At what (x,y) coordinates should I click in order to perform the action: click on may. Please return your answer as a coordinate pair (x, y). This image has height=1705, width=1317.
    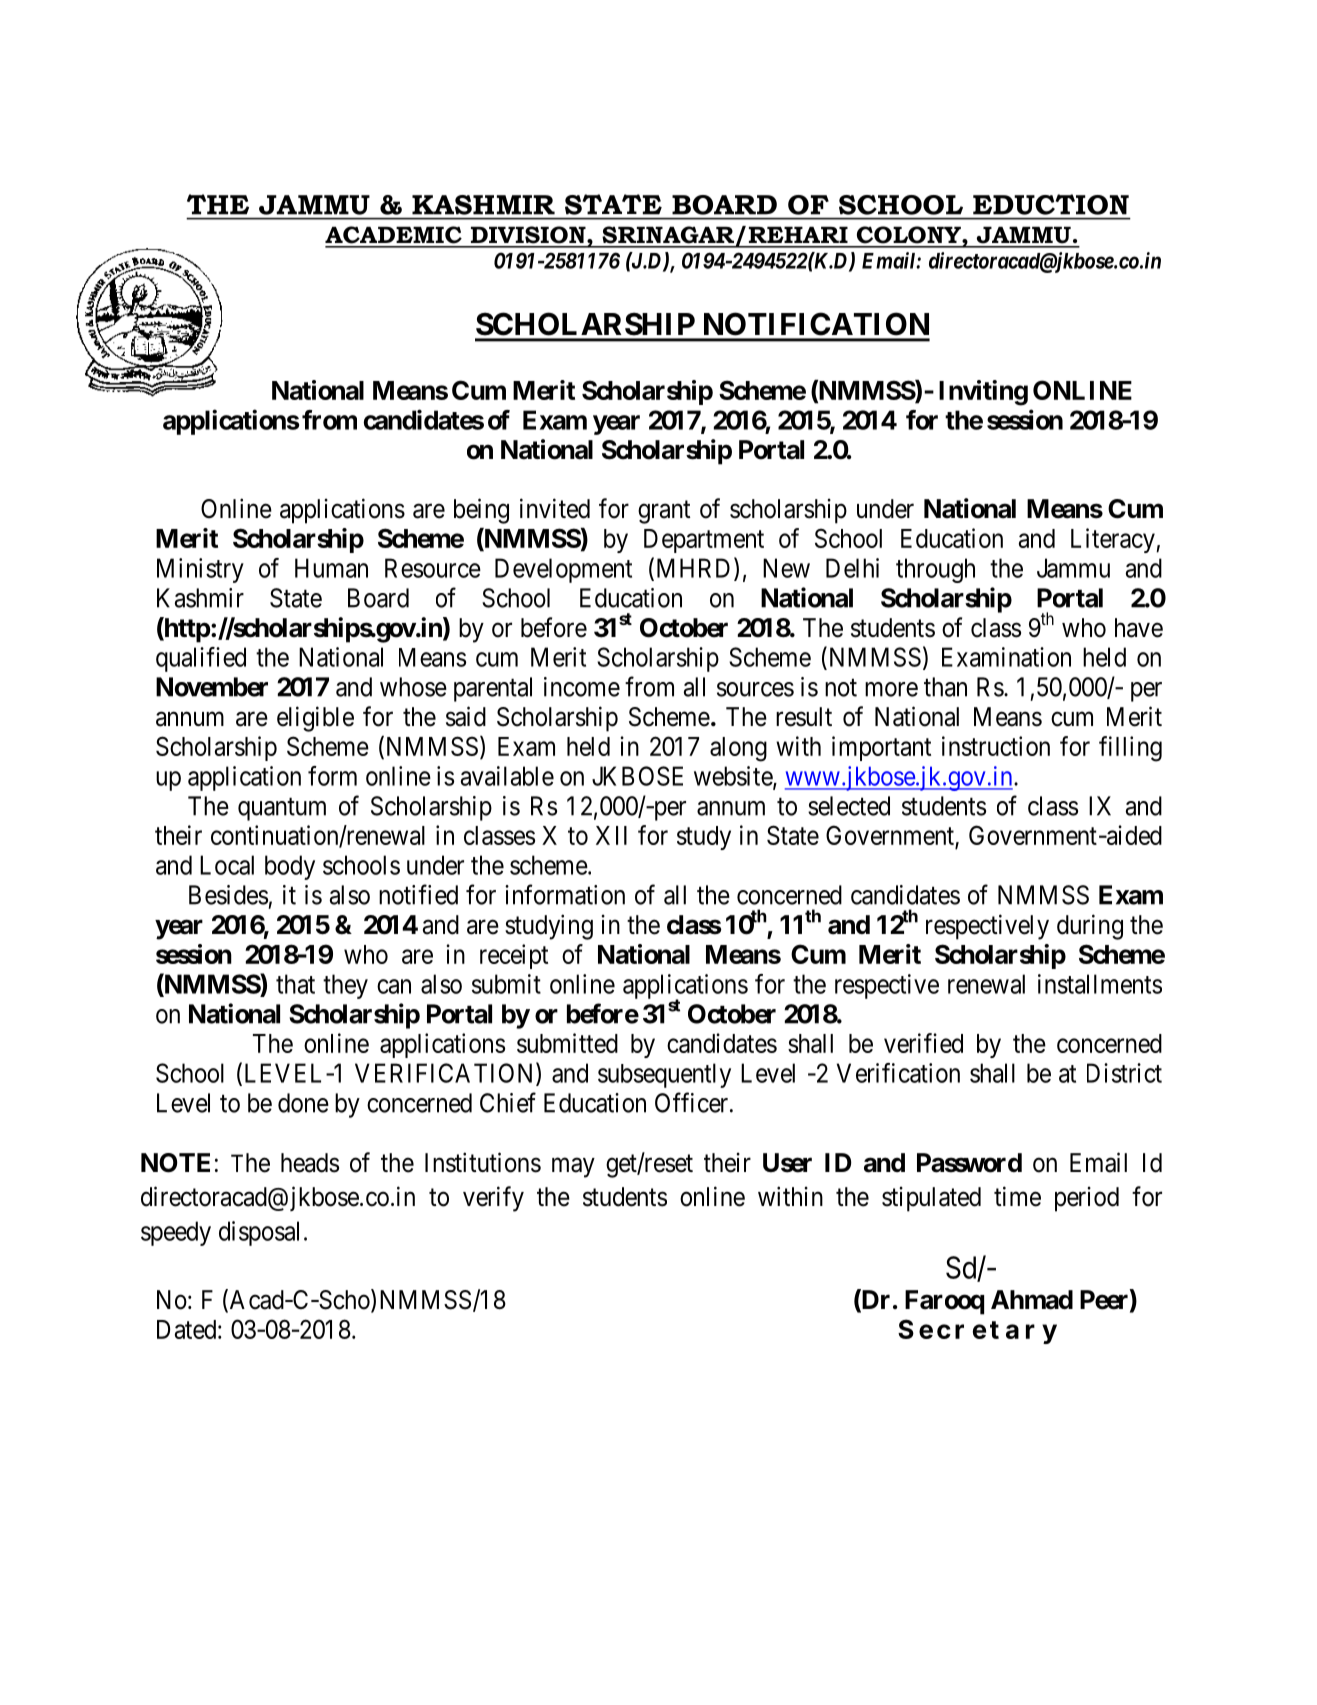
    Looking at the image, I should click on (573, 1168).
